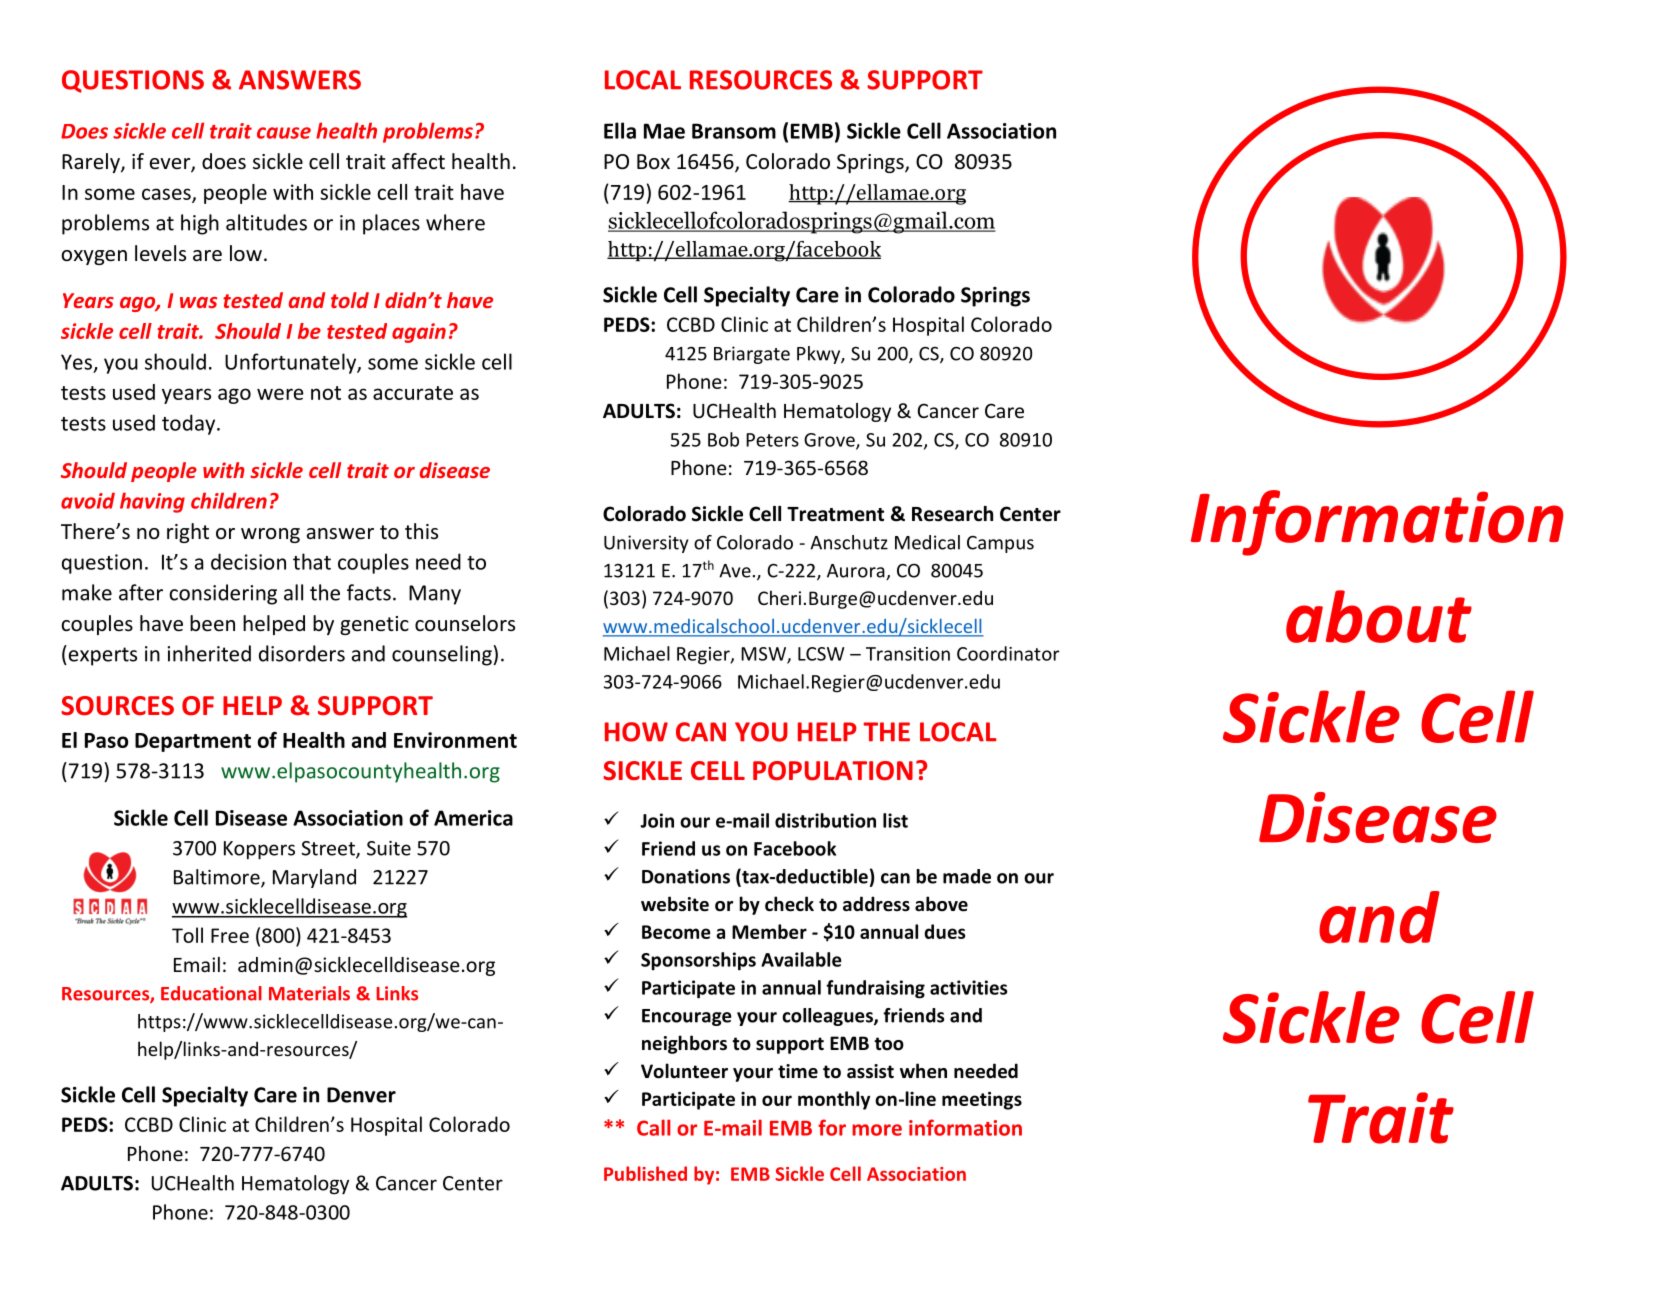 The width and height of the page is (1671, 1292). Describe the element at coordinates (653, 161) in the page. I see `Box` at that location.
